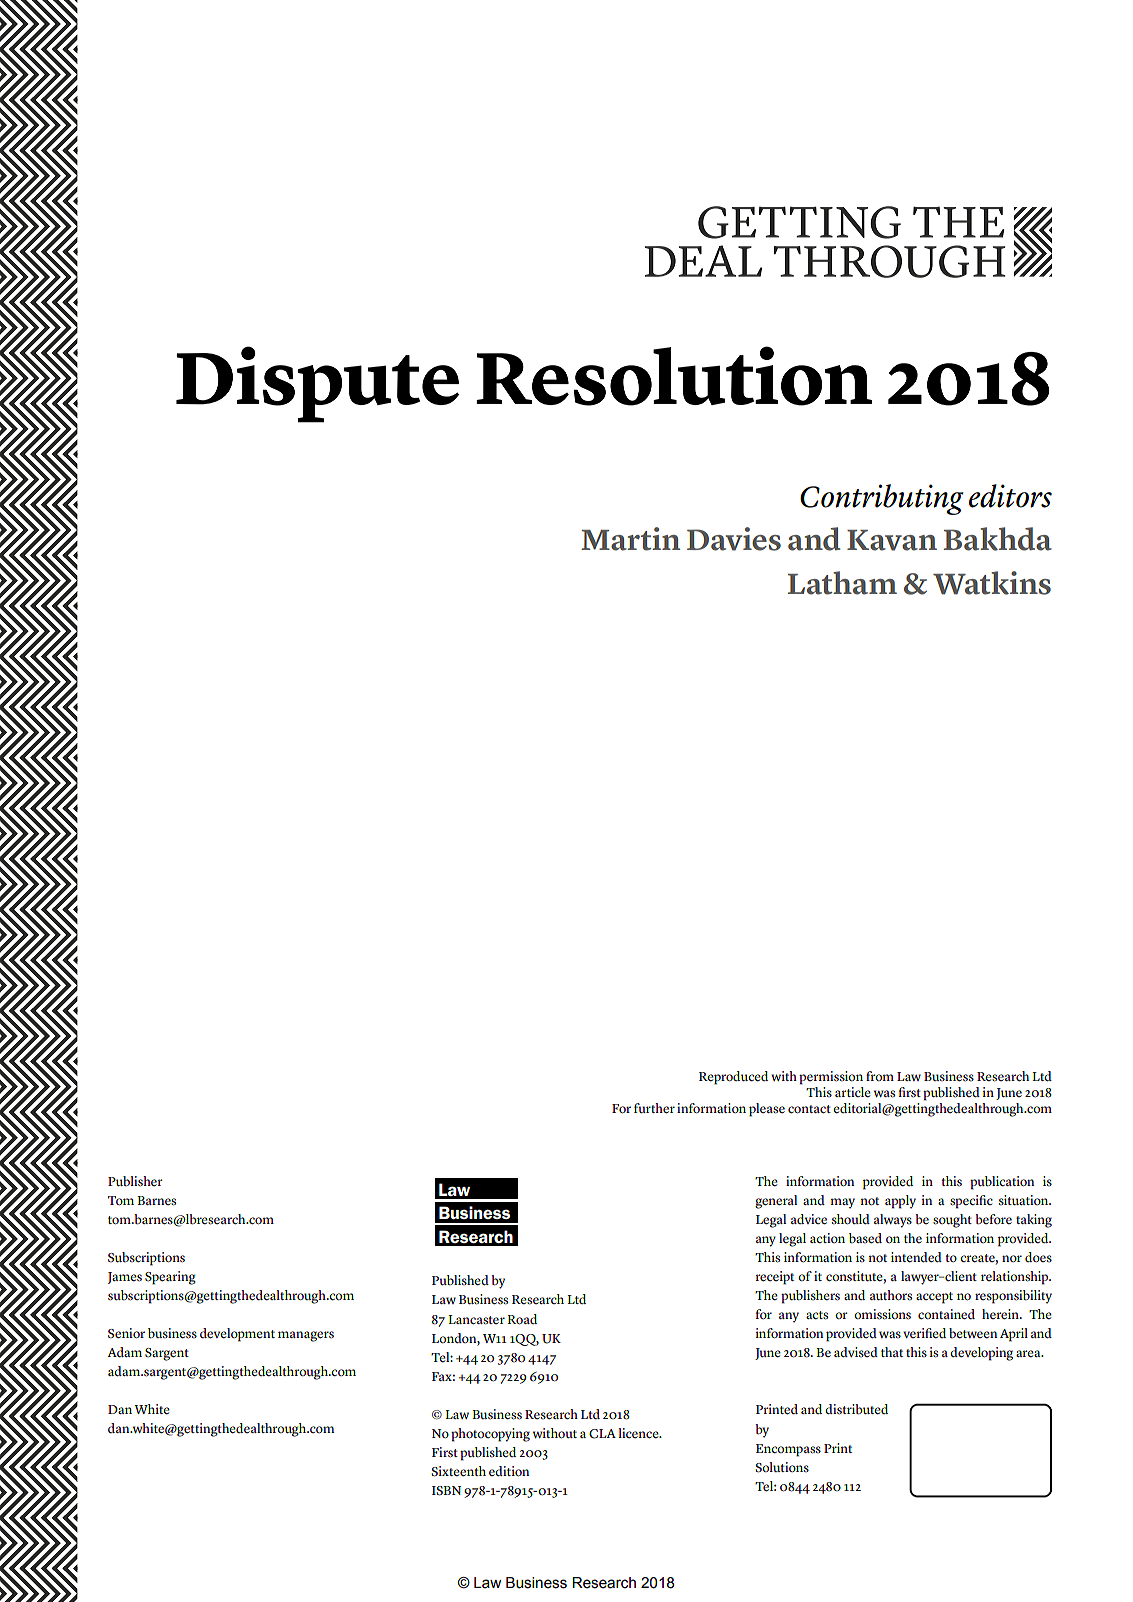 The width and height of the screenshot is (1133, 1602). Describe the element at coordinates (882, 499) in the screenshot. I see `Contributing` at that location.
